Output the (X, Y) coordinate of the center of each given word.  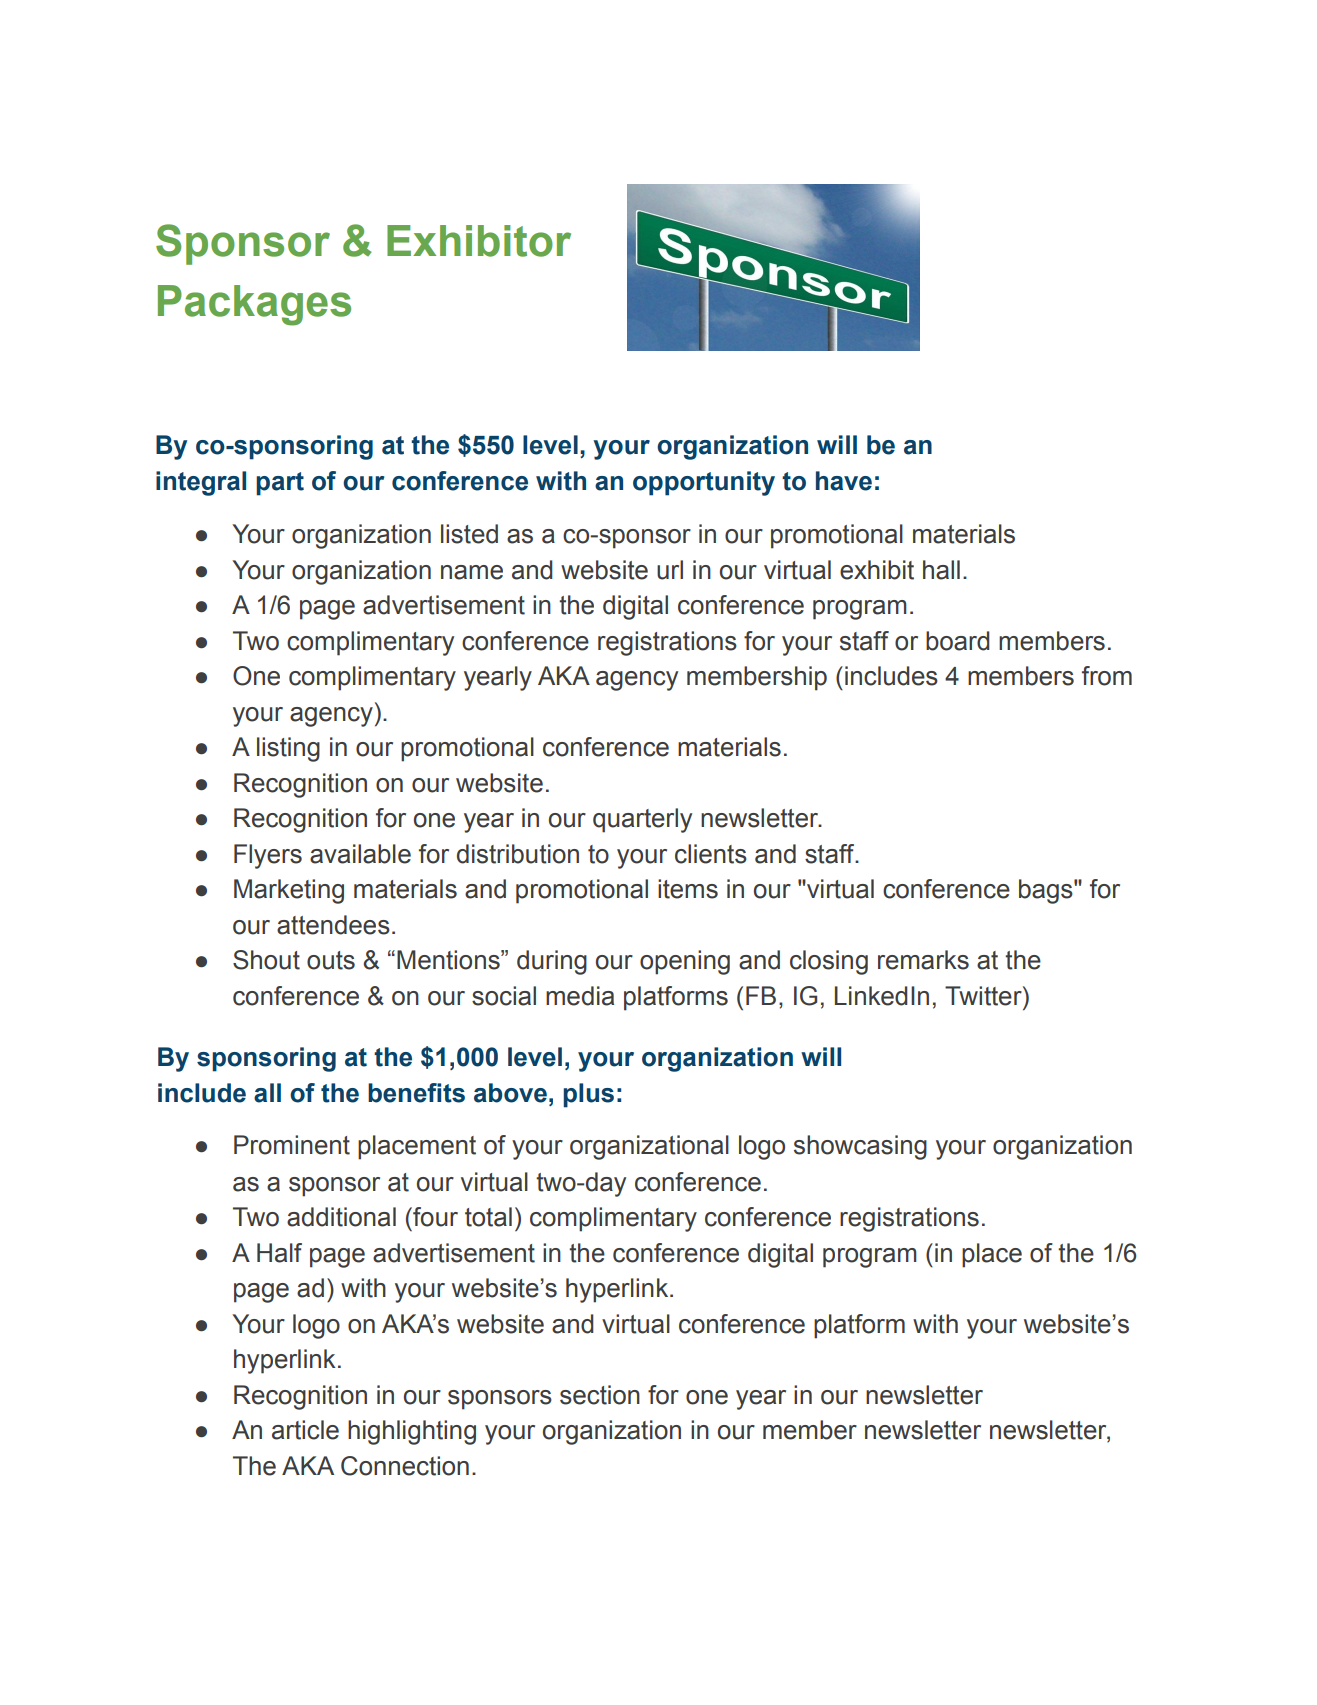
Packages (254, 305)
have (844, 481)
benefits (416, 1093)
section (600, 1395)
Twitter (984, 996)
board (958, 641)
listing (288, 749)
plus (588, 1095)
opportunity (704, 483)
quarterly (642, 820)
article (305, 1430)
